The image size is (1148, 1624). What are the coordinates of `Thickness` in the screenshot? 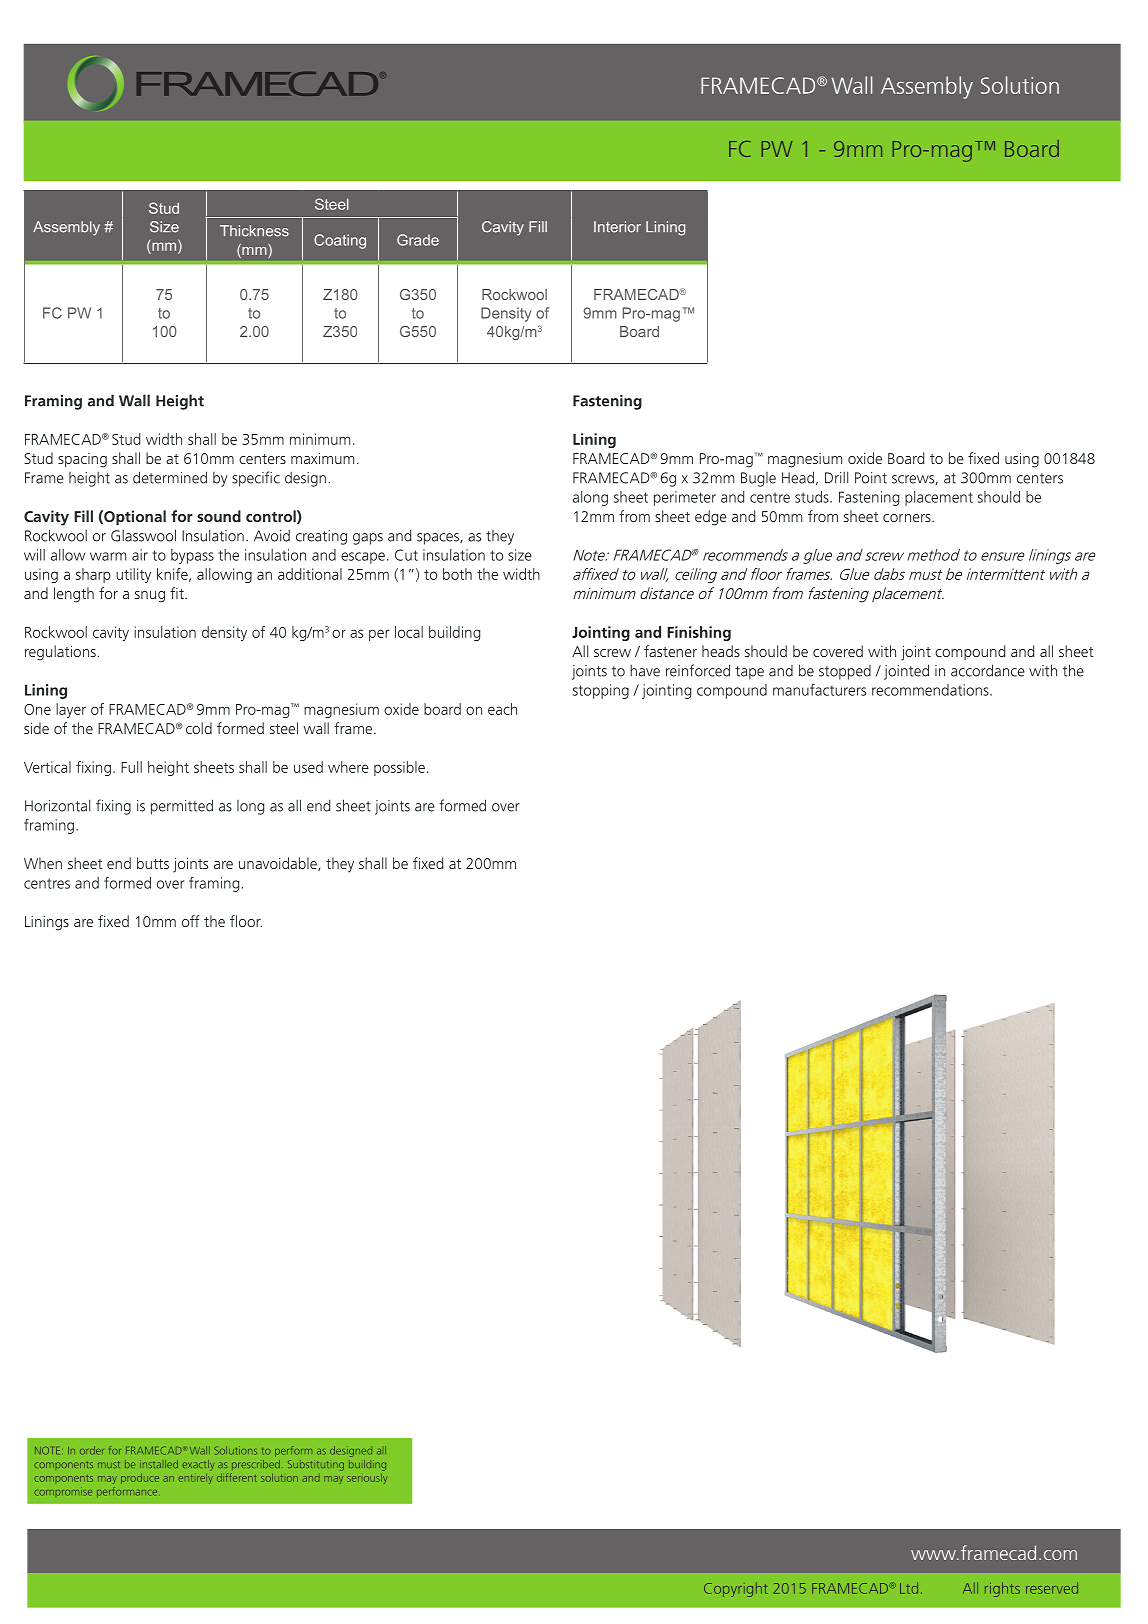 It's located at (254, 231).
